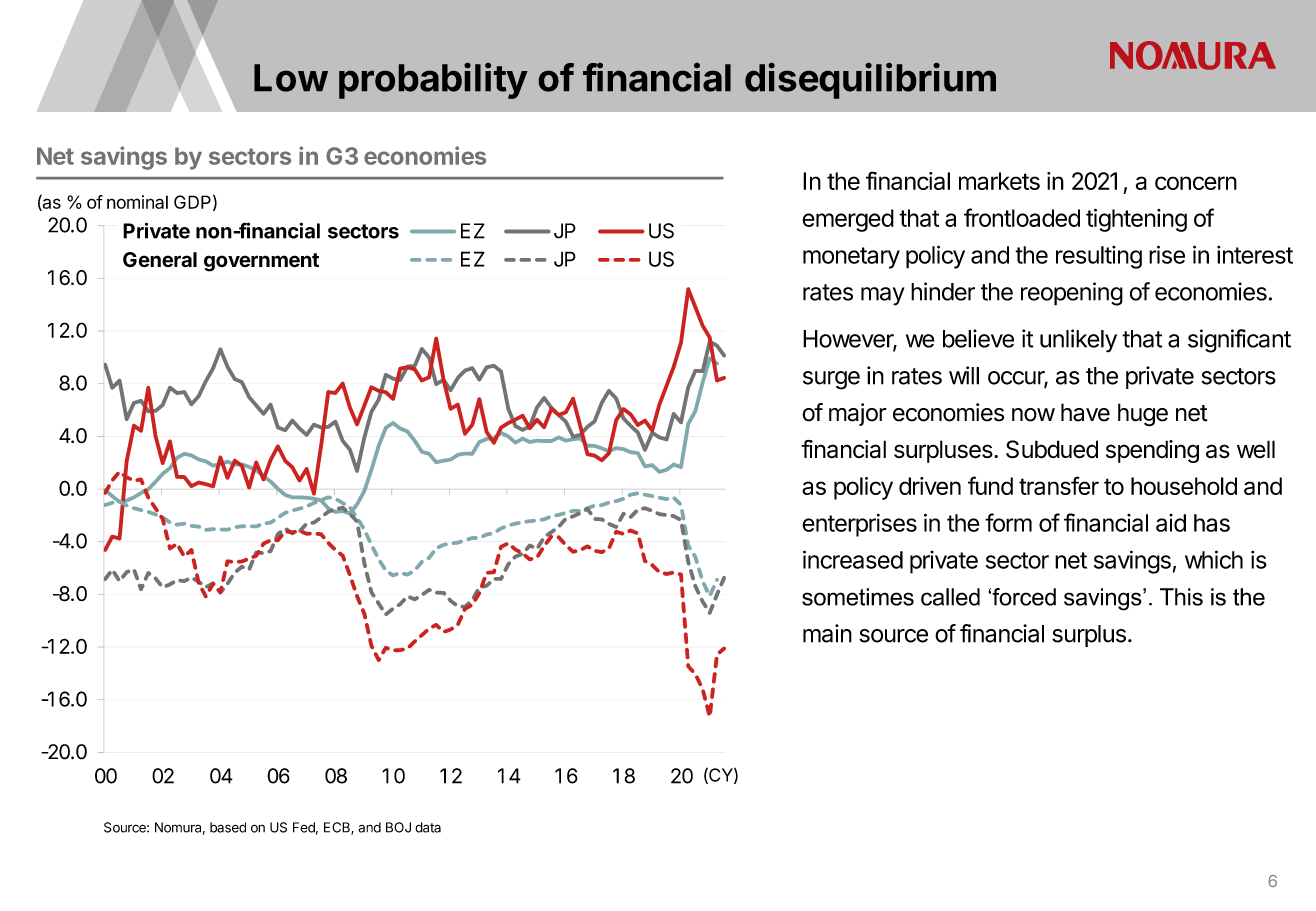 This screenshot has width=1316, height=911. What do you see at coordinates (1196, 183) in the screenshot?
I see `concern` at bounding box center [1196, 183].
